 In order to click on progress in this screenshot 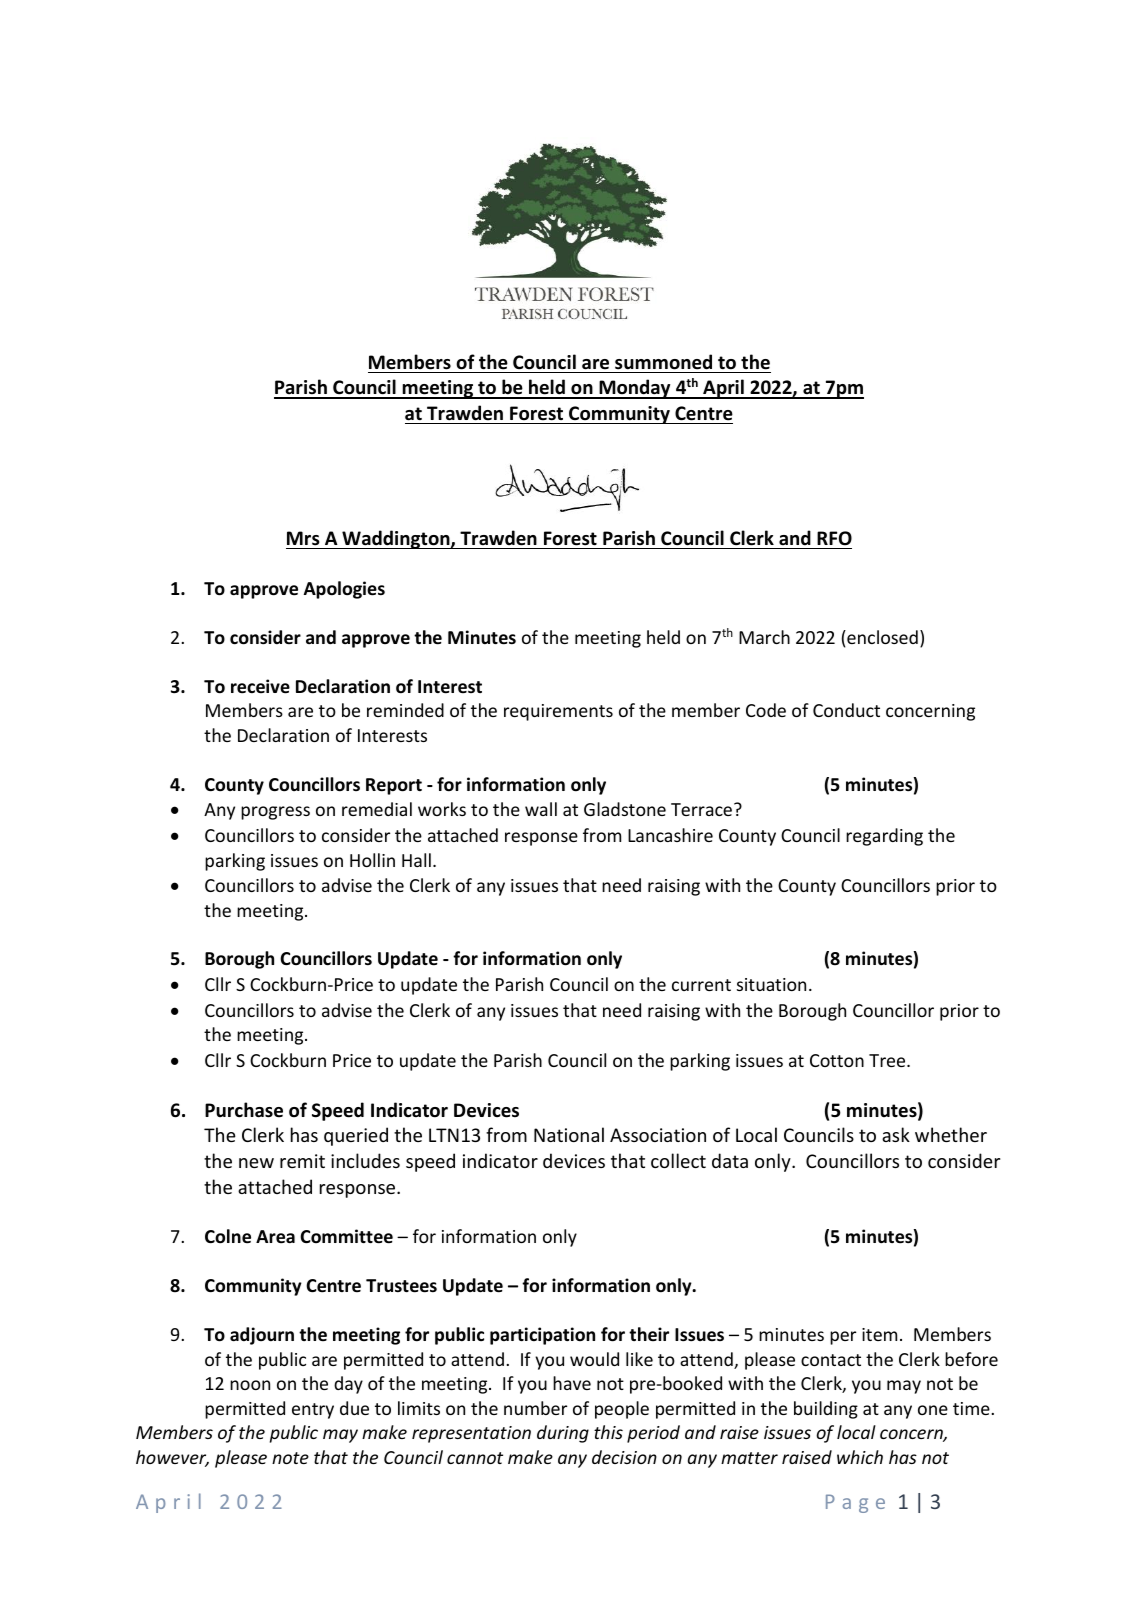, I will do `click(275, 813)`.
